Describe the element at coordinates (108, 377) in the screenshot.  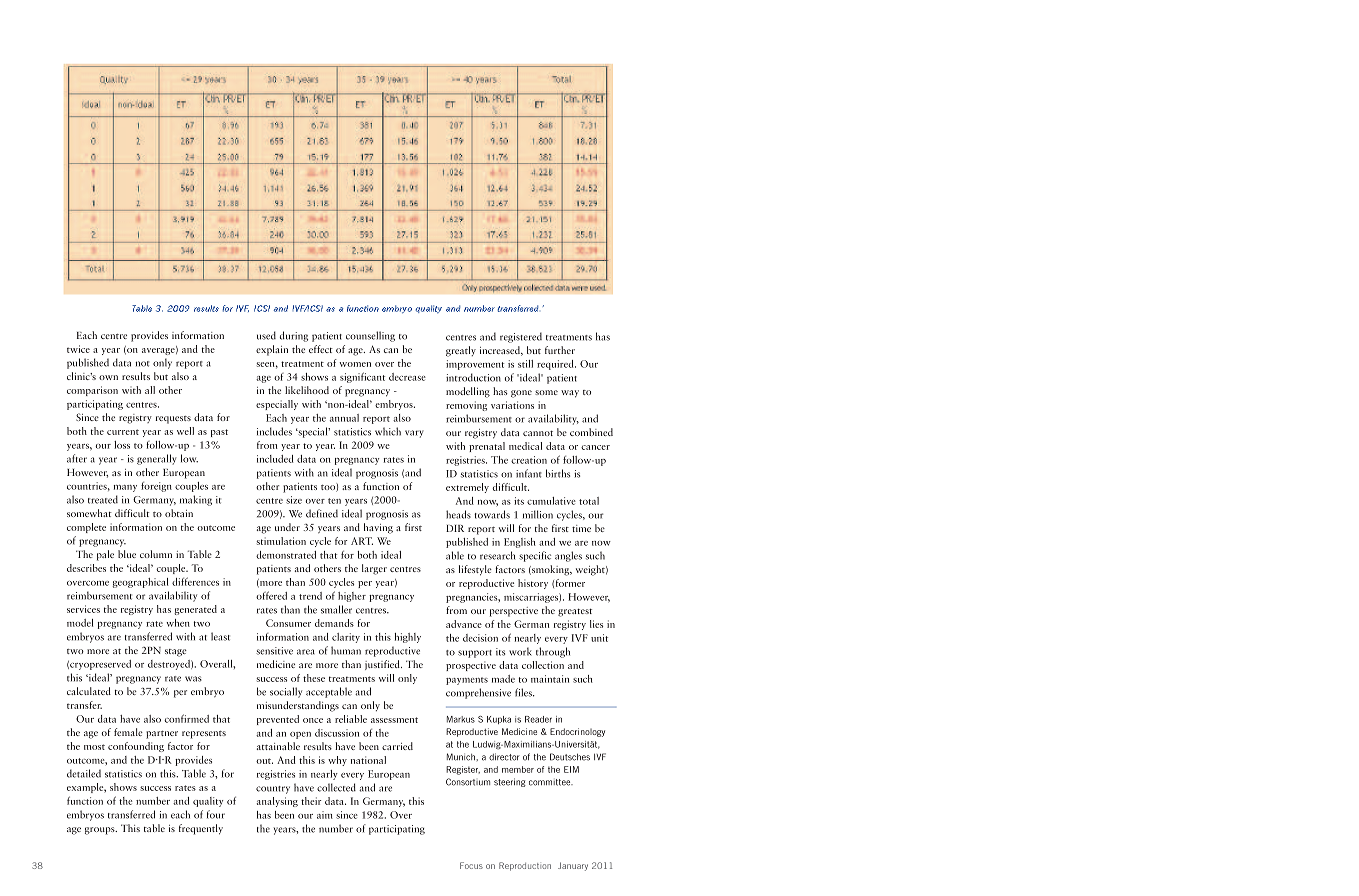
I see `own` at that location.
